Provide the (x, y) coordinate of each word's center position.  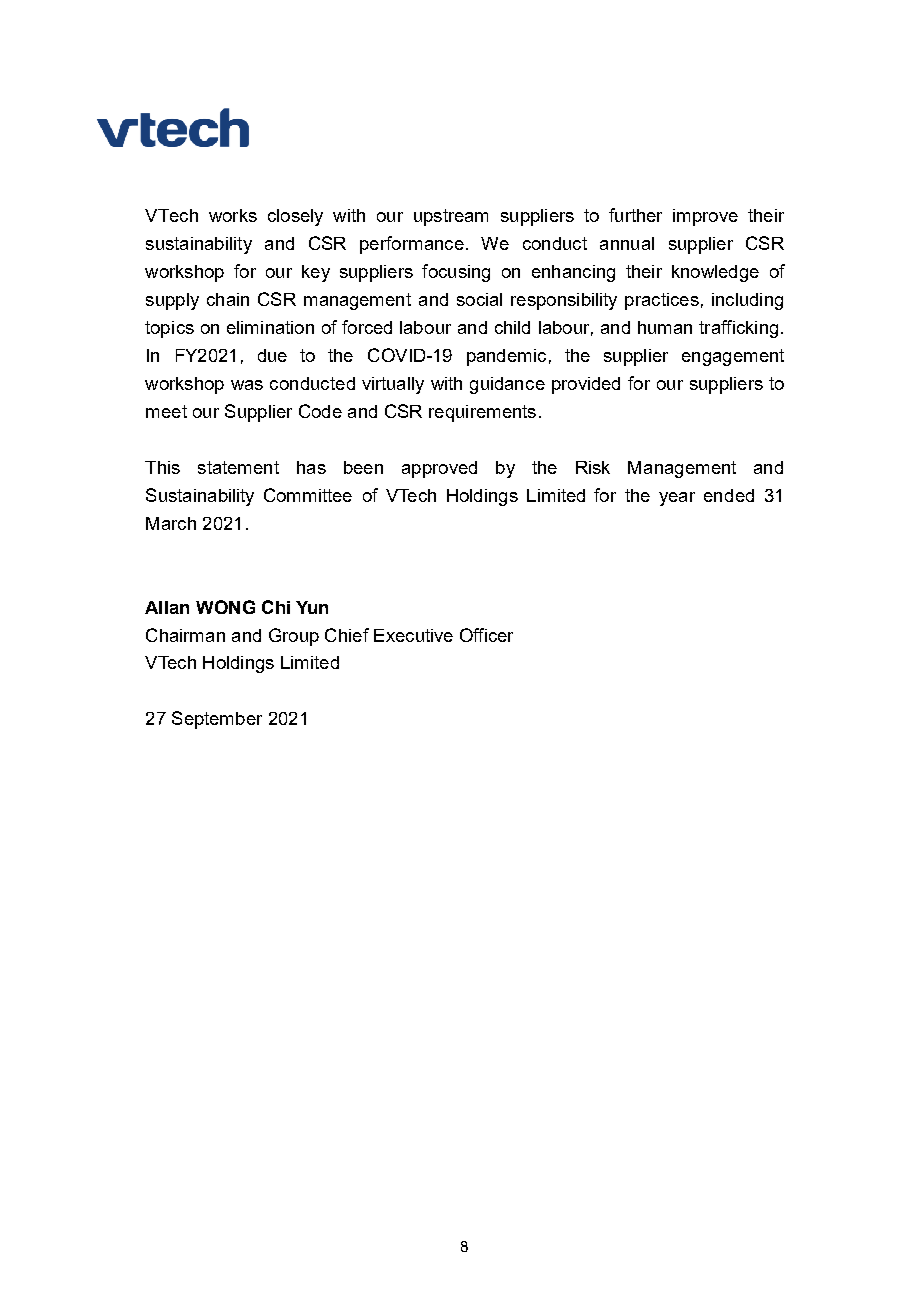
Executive (413, 635)
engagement (733, 357)
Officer (486, 635)
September (217, 720)
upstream (451, 217)
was (247, 385)
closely (295, 217)
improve (705, 217)
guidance (507, 385)
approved (439, 469)
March (171, 523)
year (677, 499)
